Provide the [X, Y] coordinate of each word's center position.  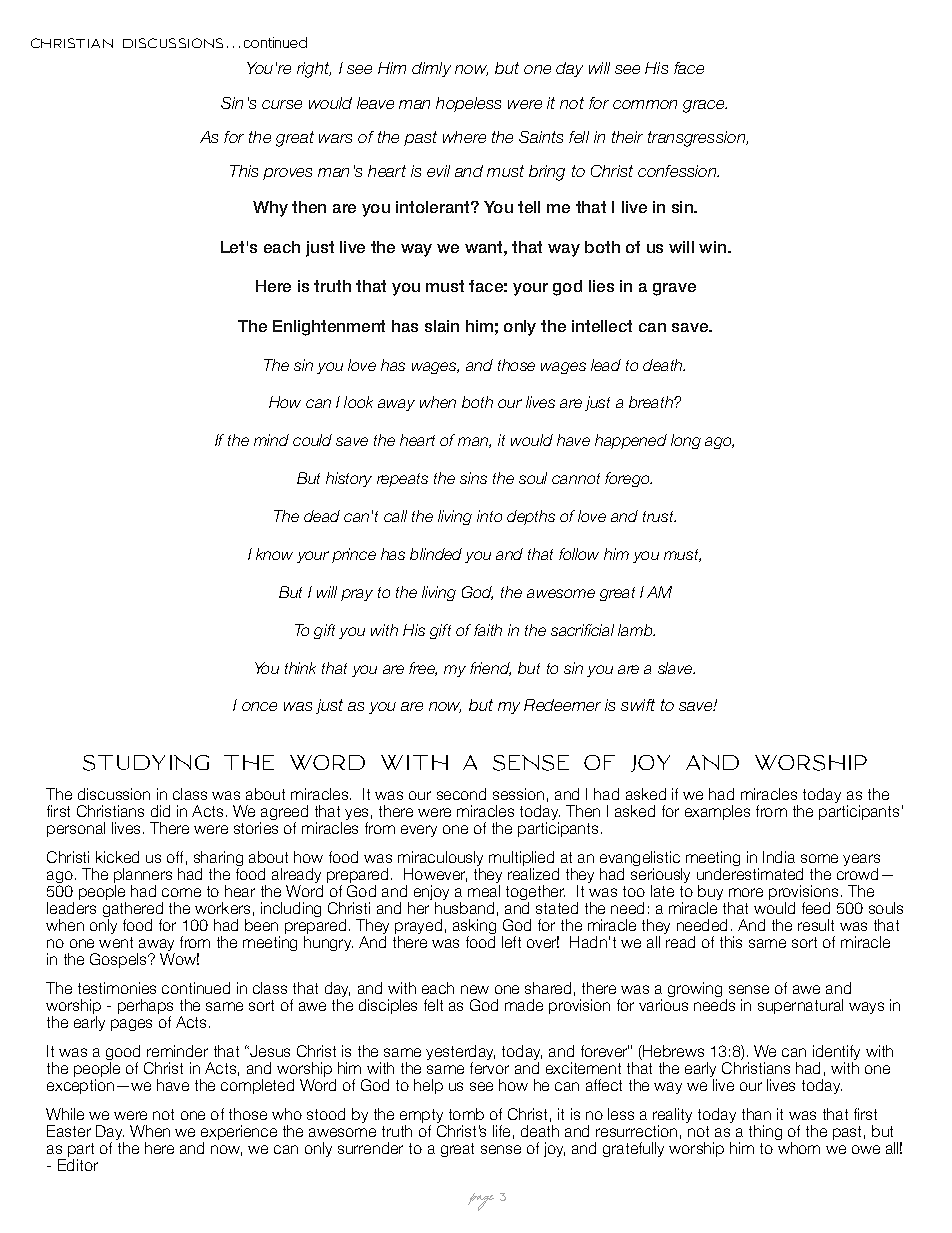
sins [473, 478]
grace [705, 106]
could [312, 440]
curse [282, 104]
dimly [431, 69]
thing [765, 1132]
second [461, 794]
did [160, 811]
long [686, 441]
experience [239, 1134]
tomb [466, 1114]
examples [717, 812]
